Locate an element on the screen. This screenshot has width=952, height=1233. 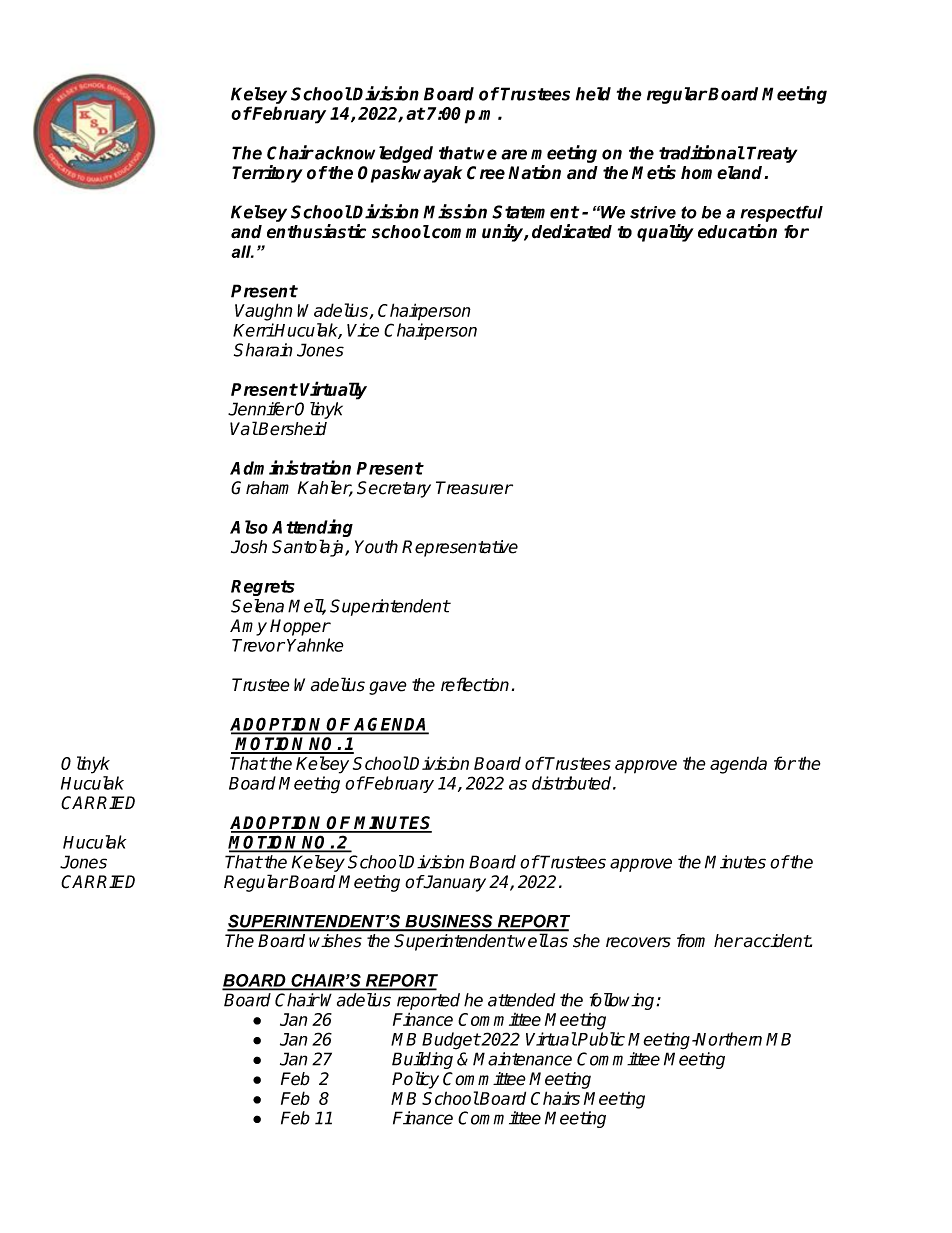
BUSINESS is located at coordinates (449, 922).
